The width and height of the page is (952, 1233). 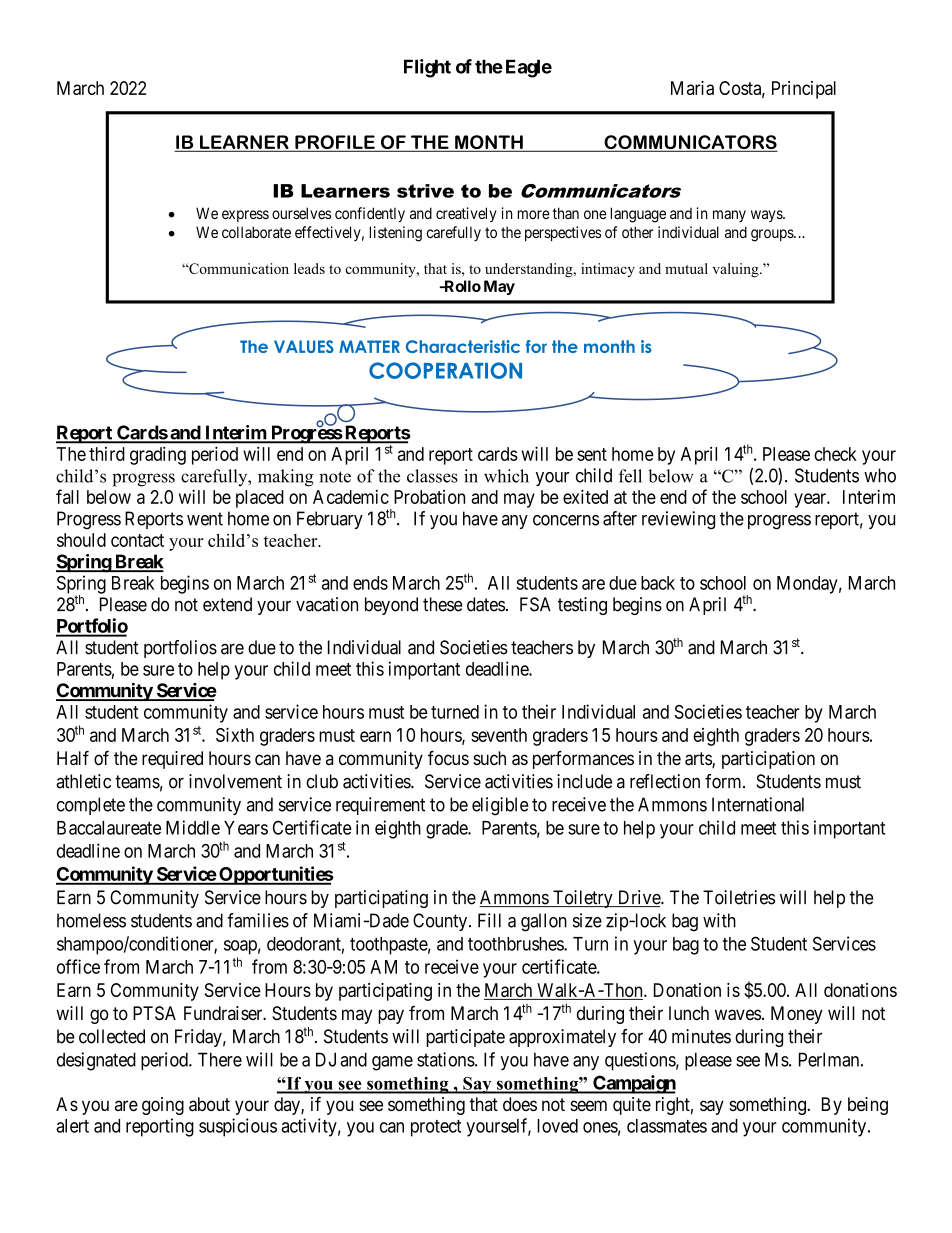 I want to click on going, so click(x=163, y=1106).
